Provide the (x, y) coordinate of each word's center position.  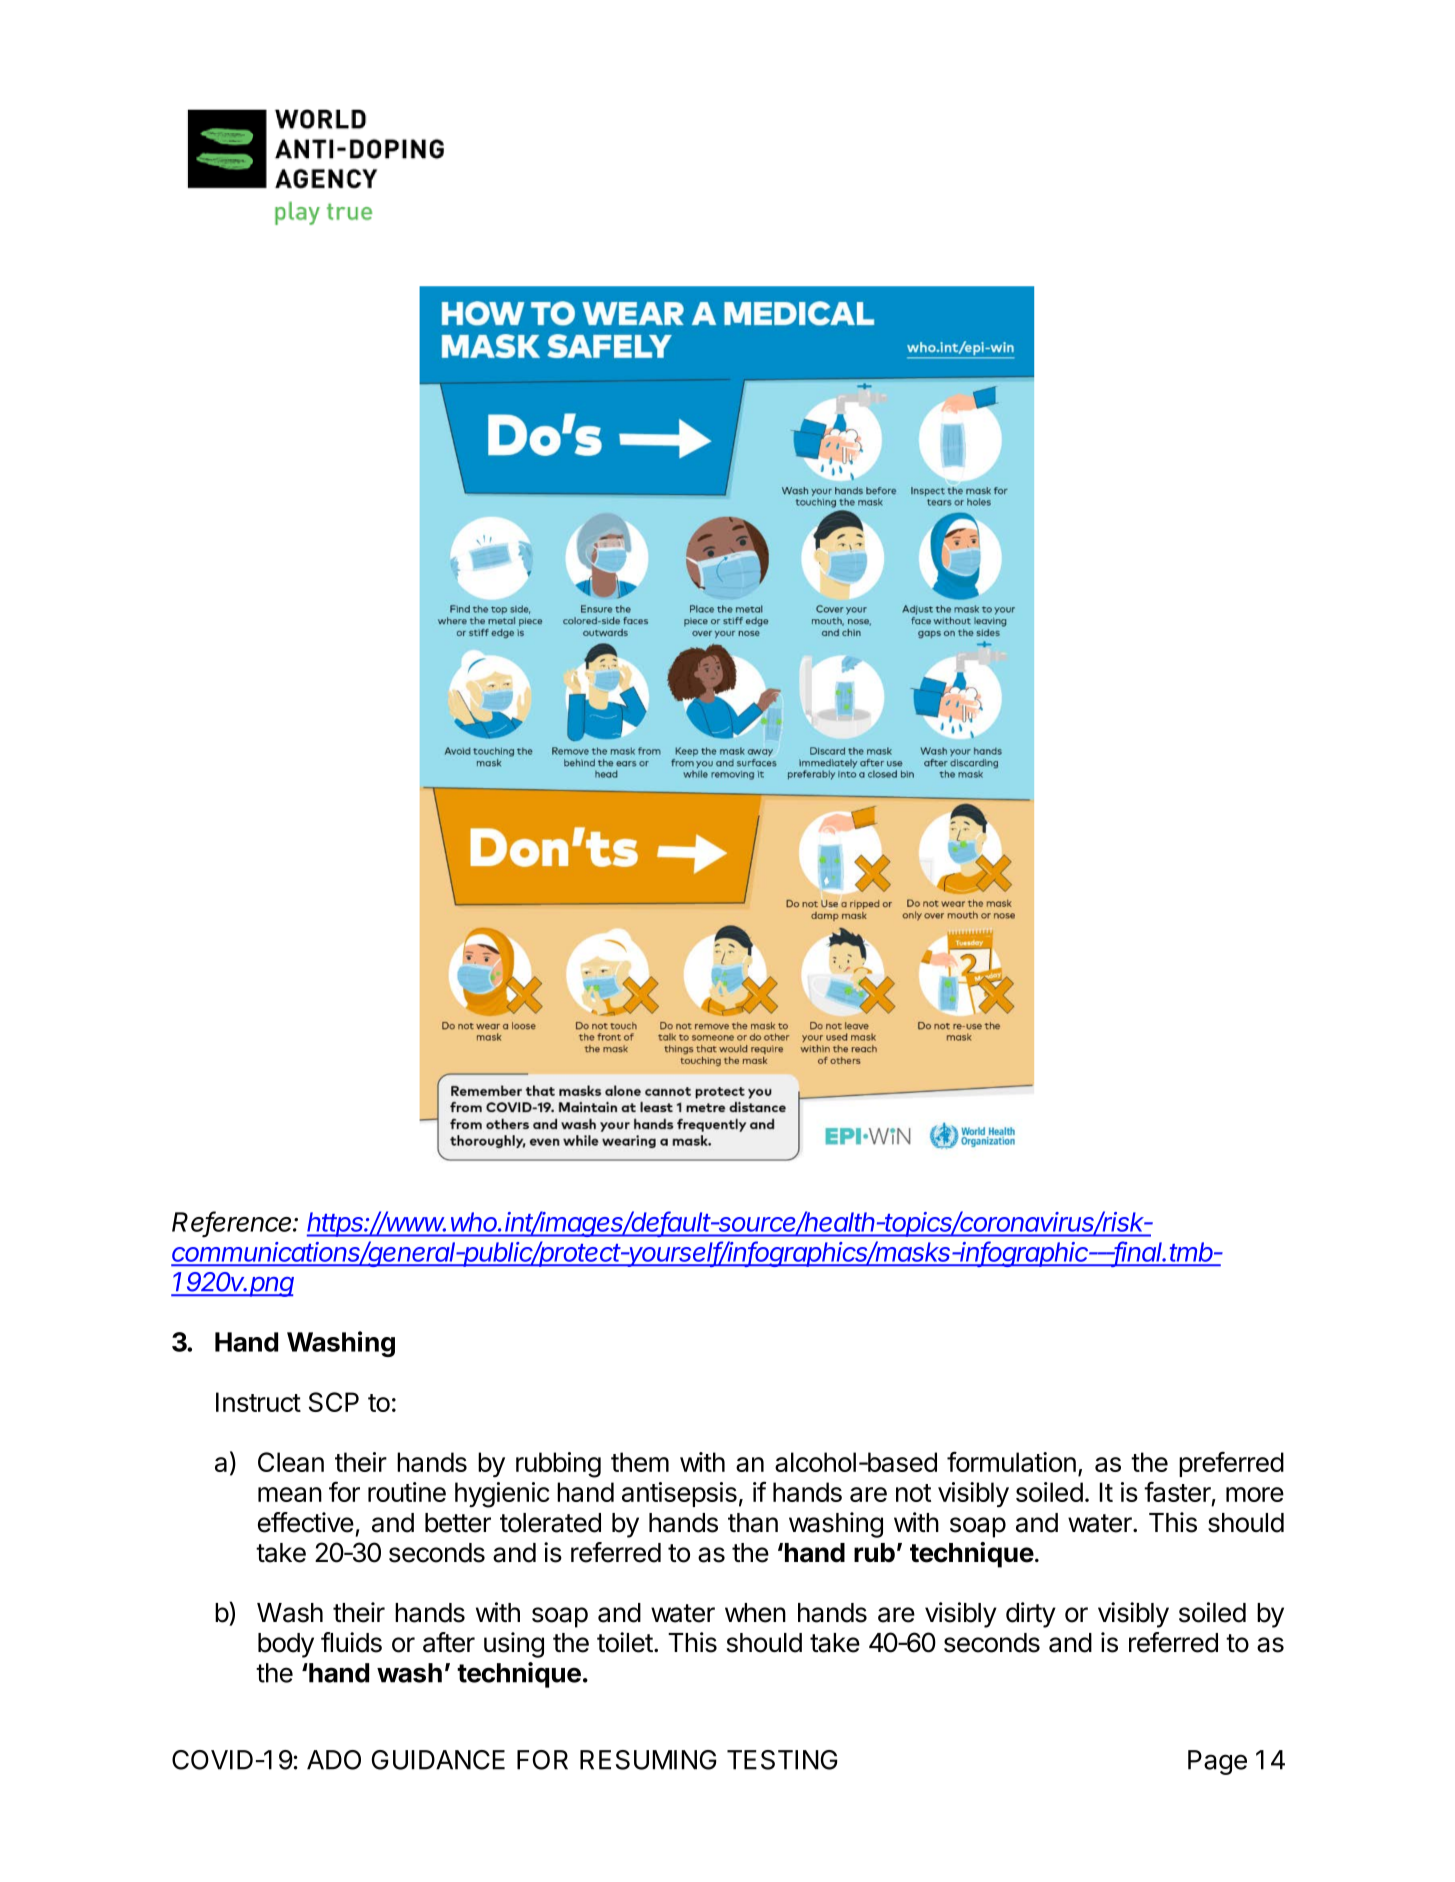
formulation (1011, 1461)
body (286, 1645)
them (640, 1462)
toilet (625, 1642)
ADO (334, 1760)
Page (1217, 1762)
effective (306, 1522)
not (913, 1493)
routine (407, 1492)
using (514, 1645)
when (755, 1613)
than (753, 1523)
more (1255, 1494)
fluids (351, 1642)
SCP (334, 1402)
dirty (1031, 1615)
